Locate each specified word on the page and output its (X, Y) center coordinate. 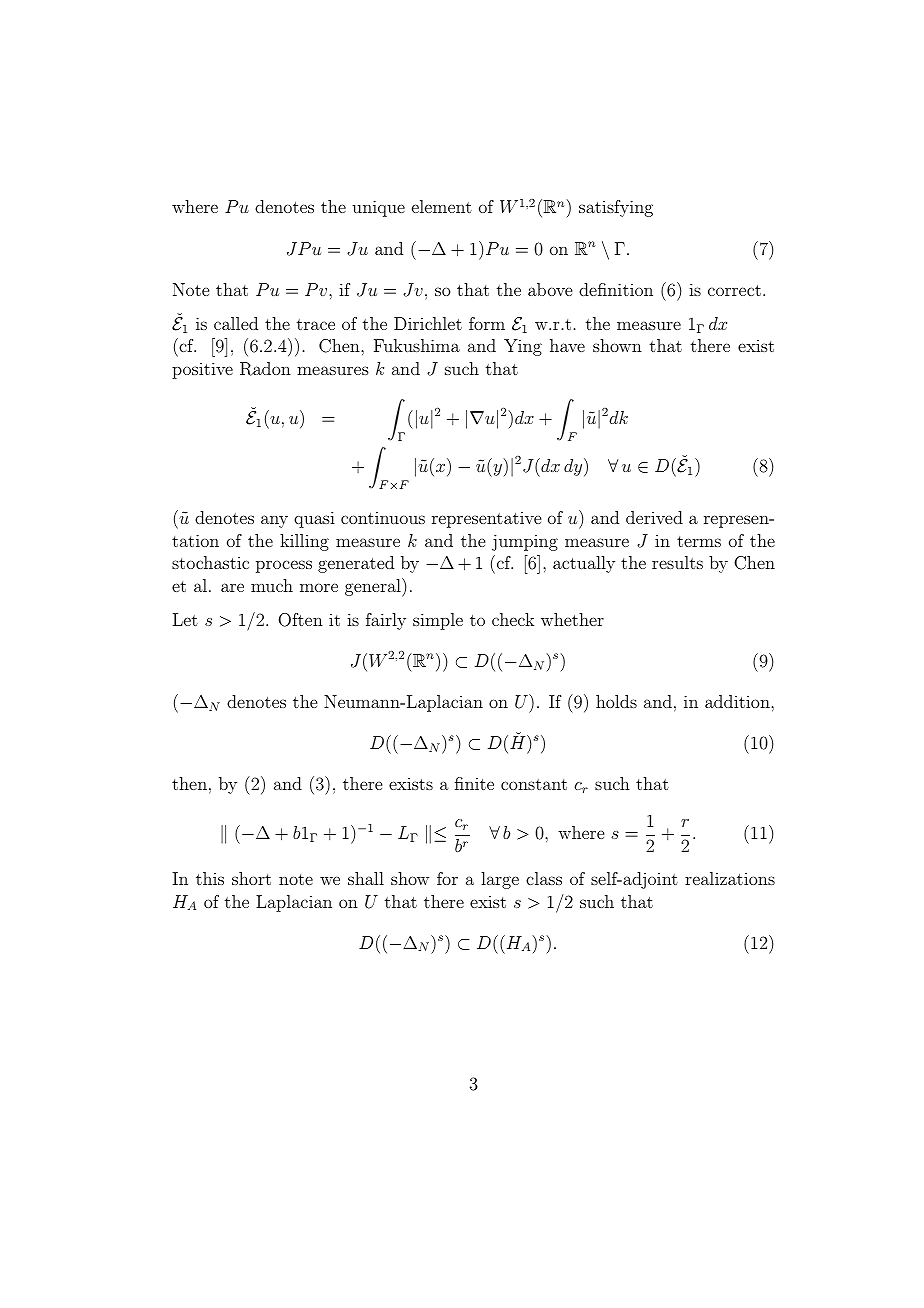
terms (699, 541)
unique (378, 208)
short (251, 878)
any (274, 521)
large (500, 880)
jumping (525, 542)
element (442, 206)
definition (616, 289)
